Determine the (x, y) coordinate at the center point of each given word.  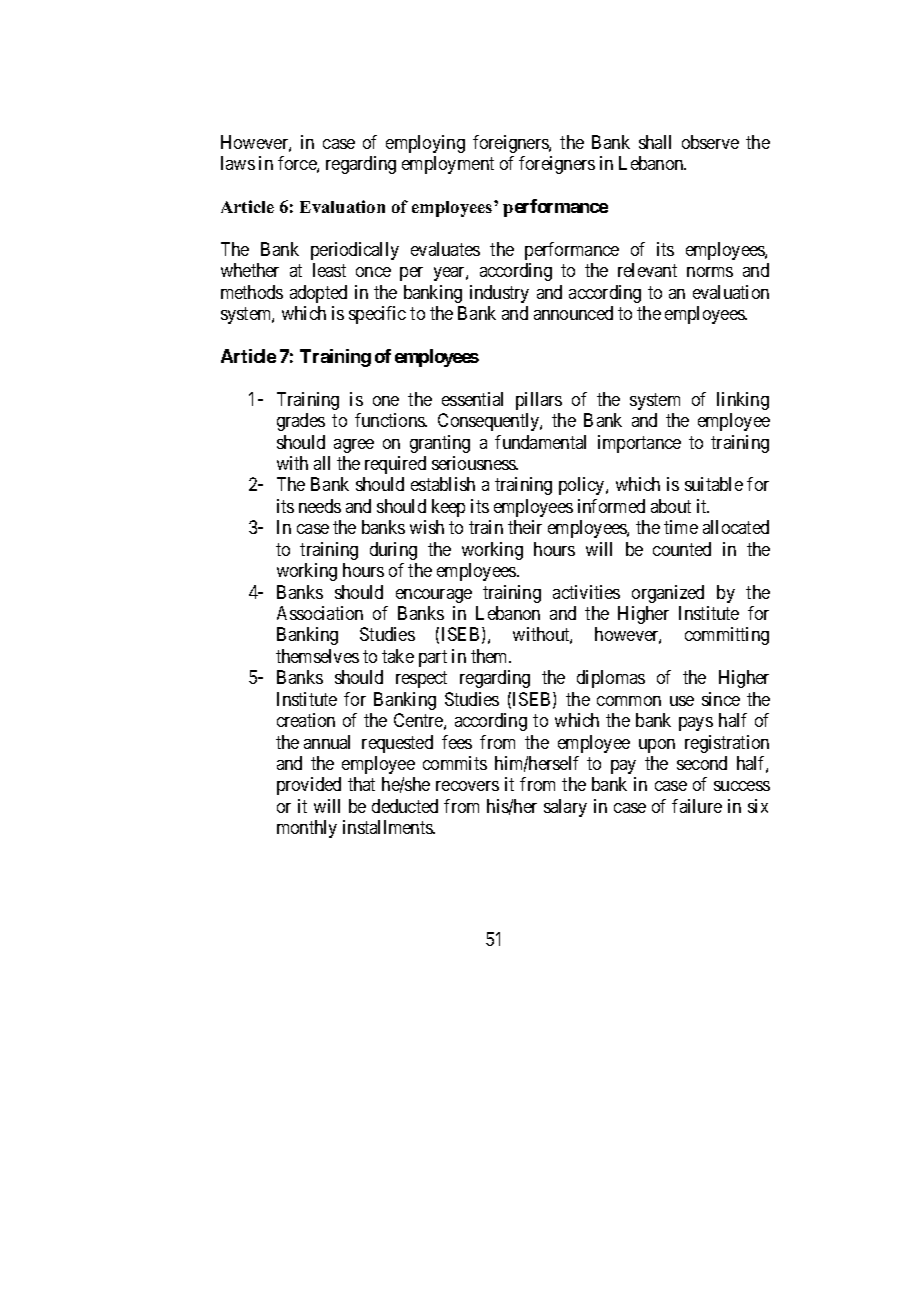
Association (320, 613)
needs (320, 506)
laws (238, 163)
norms (710, 272)
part (433, 658)
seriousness (475, 463)
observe (710, 142)
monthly (307, 829)
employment (448, 165)
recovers (467, 786)
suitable (714, 484)
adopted (318, 294)
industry (499, 294)
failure (697, 806)
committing (727, 636)
